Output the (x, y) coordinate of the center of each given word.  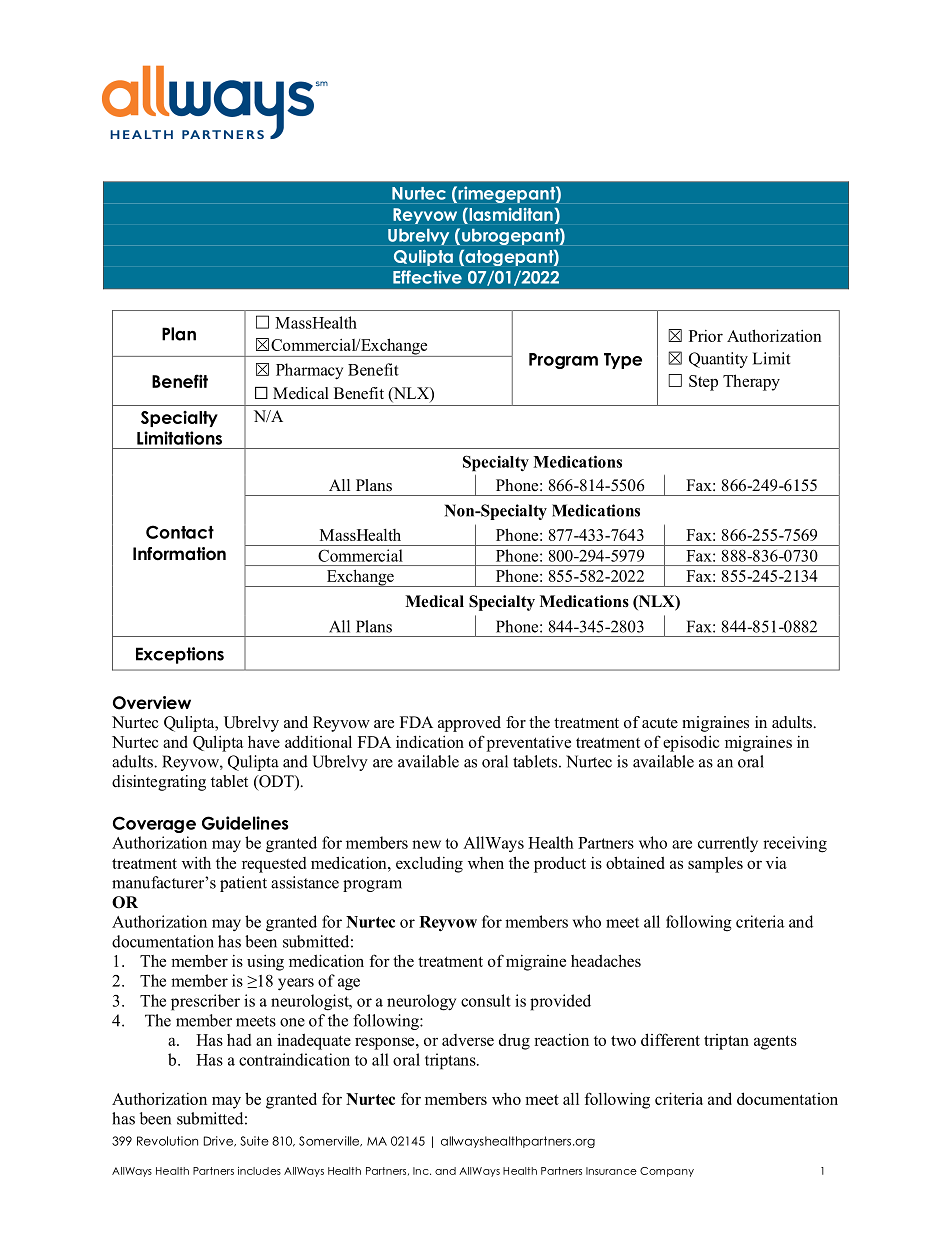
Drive (220, 1141)
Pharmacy (309, 371)
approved (469, 724)
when (486, 863)
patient (243, 884)
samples (715, 865)
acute (660, 723)
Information (179, 554)
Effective (427, 277)
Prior (706, 336)
